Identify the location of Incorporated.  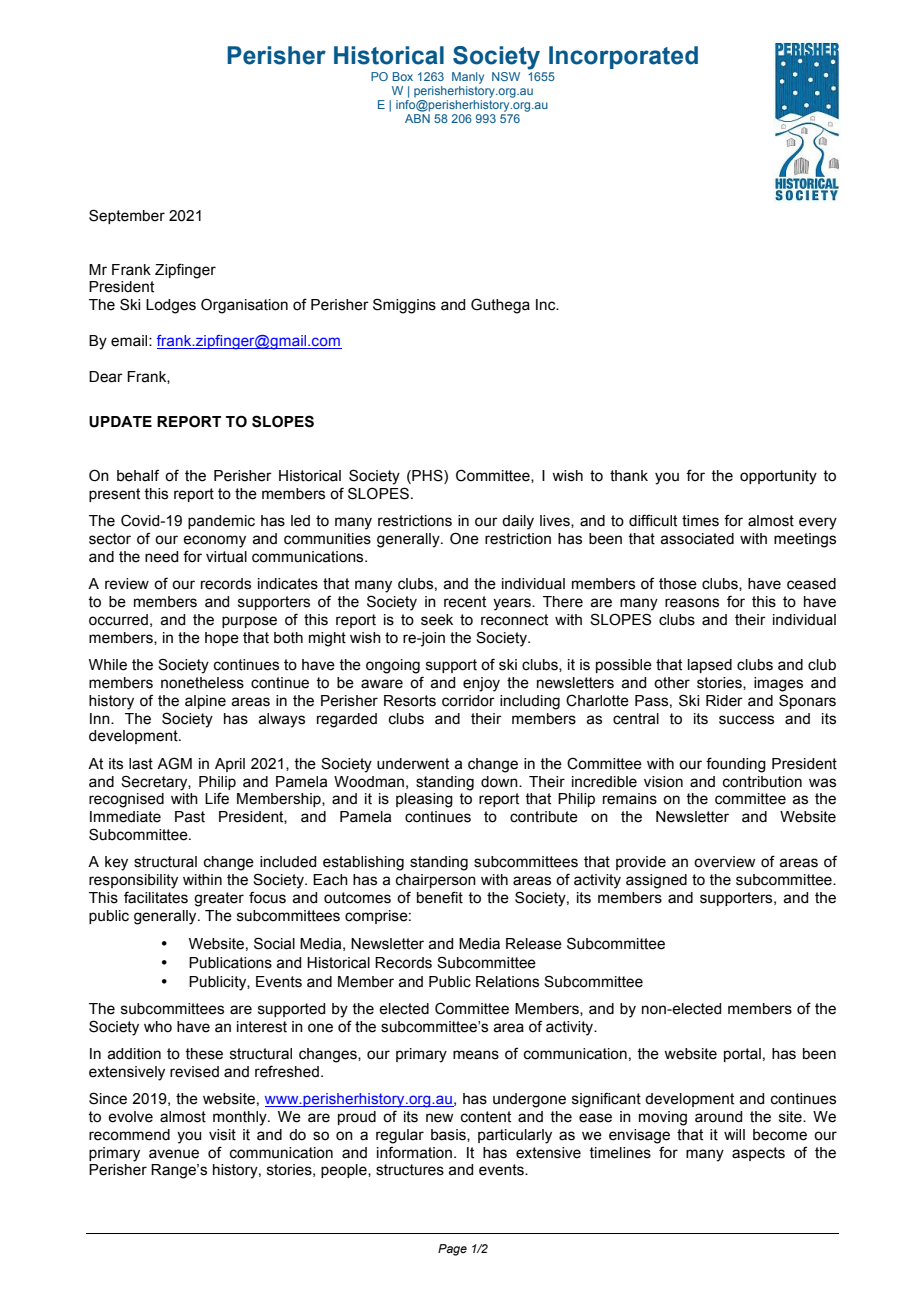
(623, 57).
